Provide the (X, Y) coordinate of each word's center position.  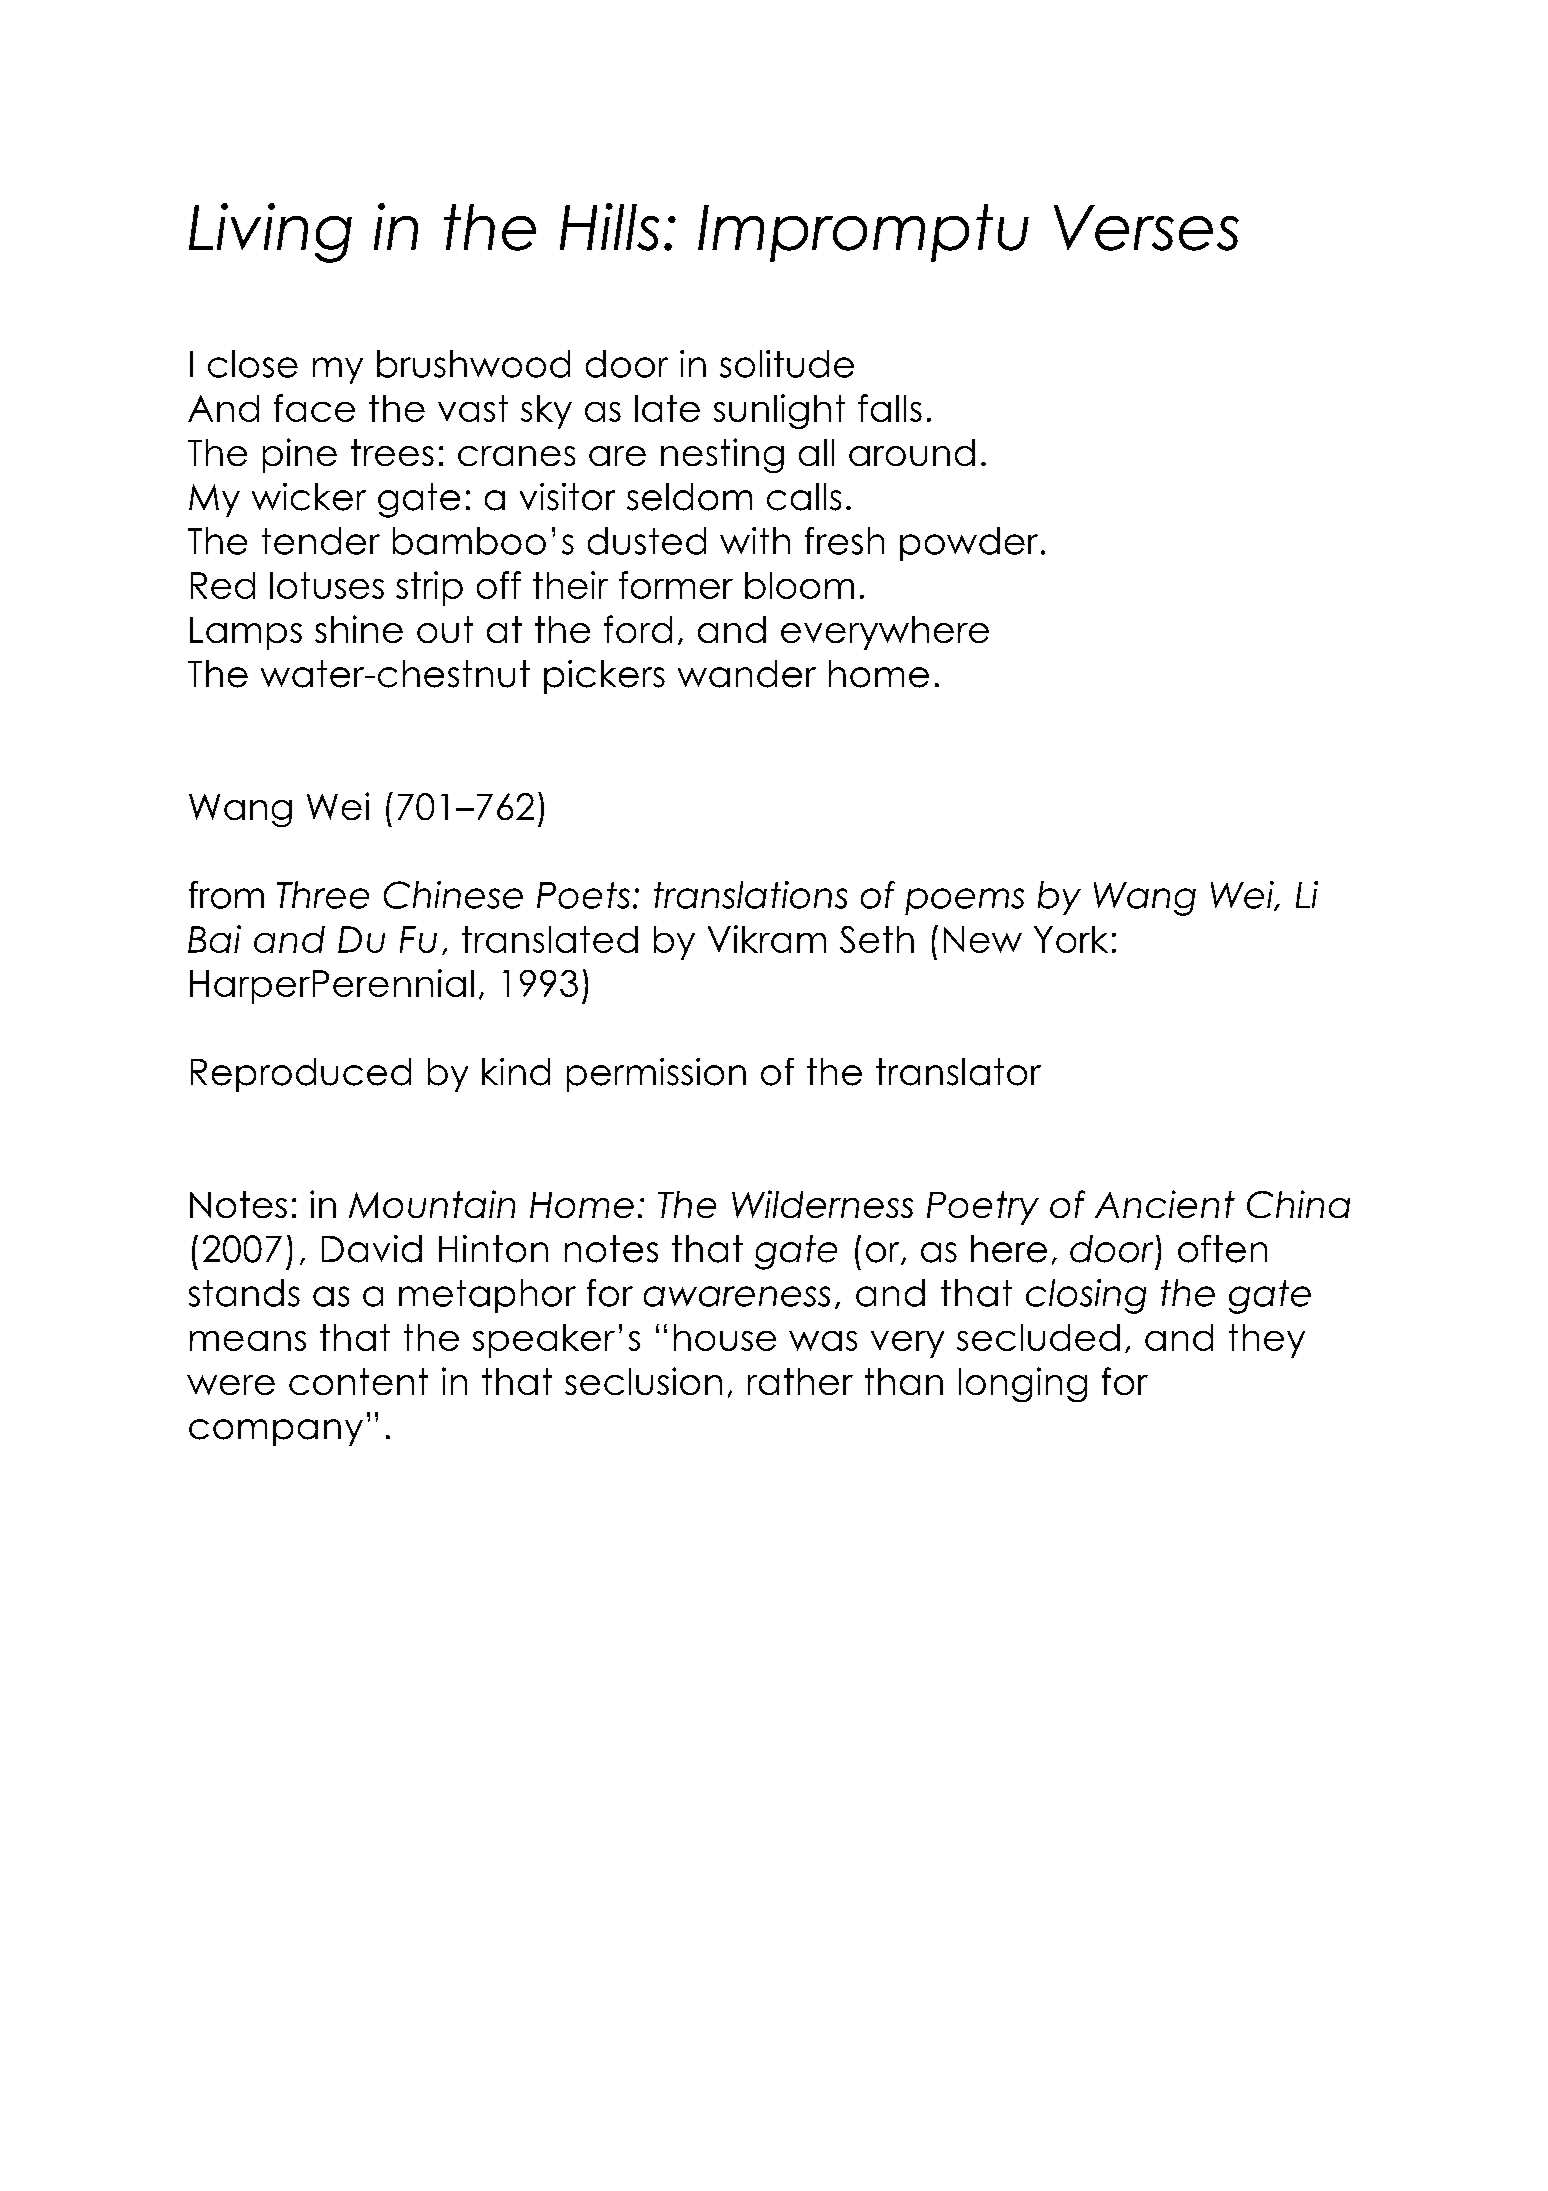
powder (969, 544)
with (755, 540)
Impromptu (863, 233)
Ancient (1165, 1204)
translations (750, 895)
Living (270, 233)
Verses (1146, 228)
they (1267, 1341)
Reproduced (301, 1075)
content (358, 1381)
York (1071, 939)
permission (656, 1075)
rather (800, 1381)
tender (321, 541)
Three (323, 895)
